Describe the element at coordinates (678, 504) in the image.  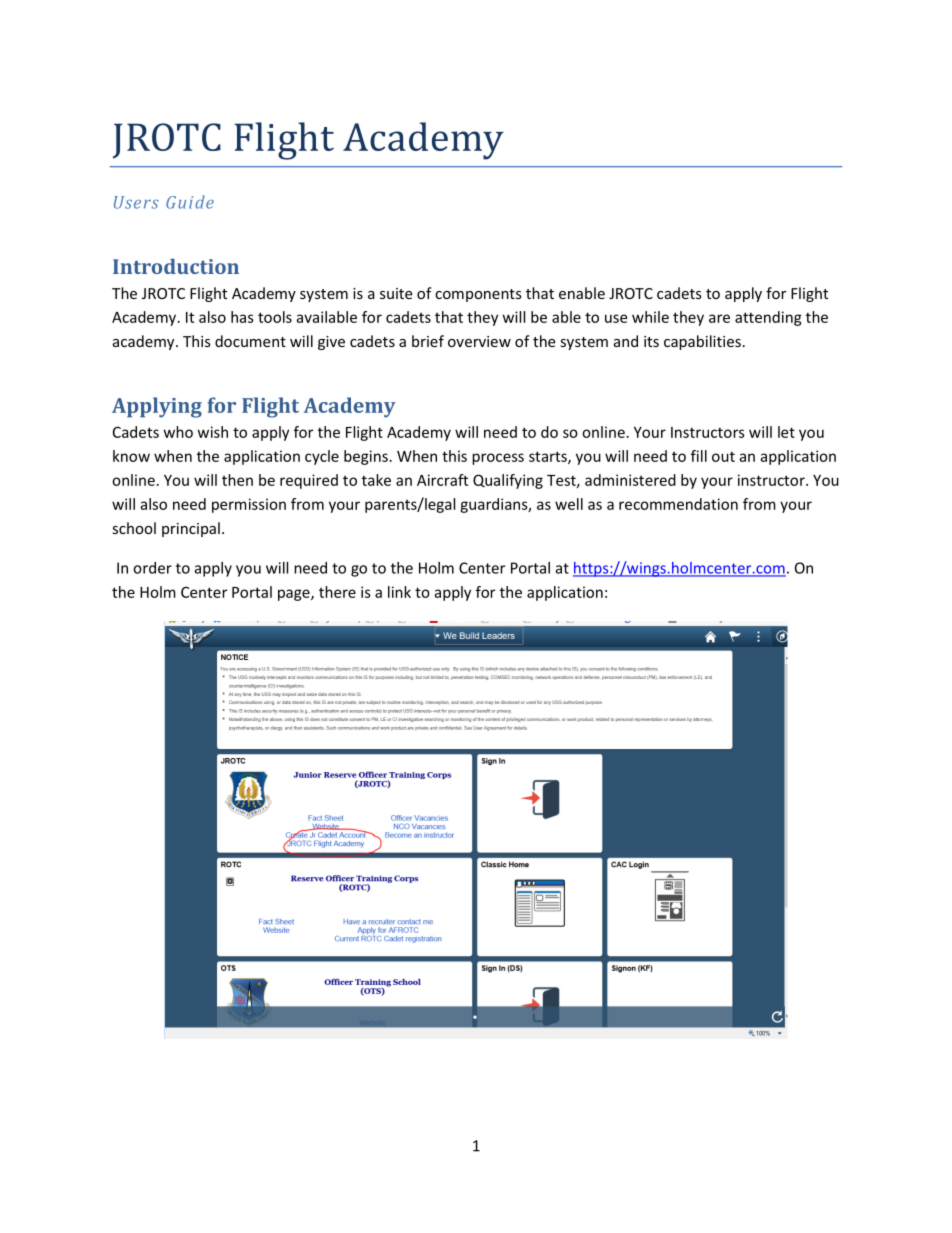
I see `recommendation` at that location.
